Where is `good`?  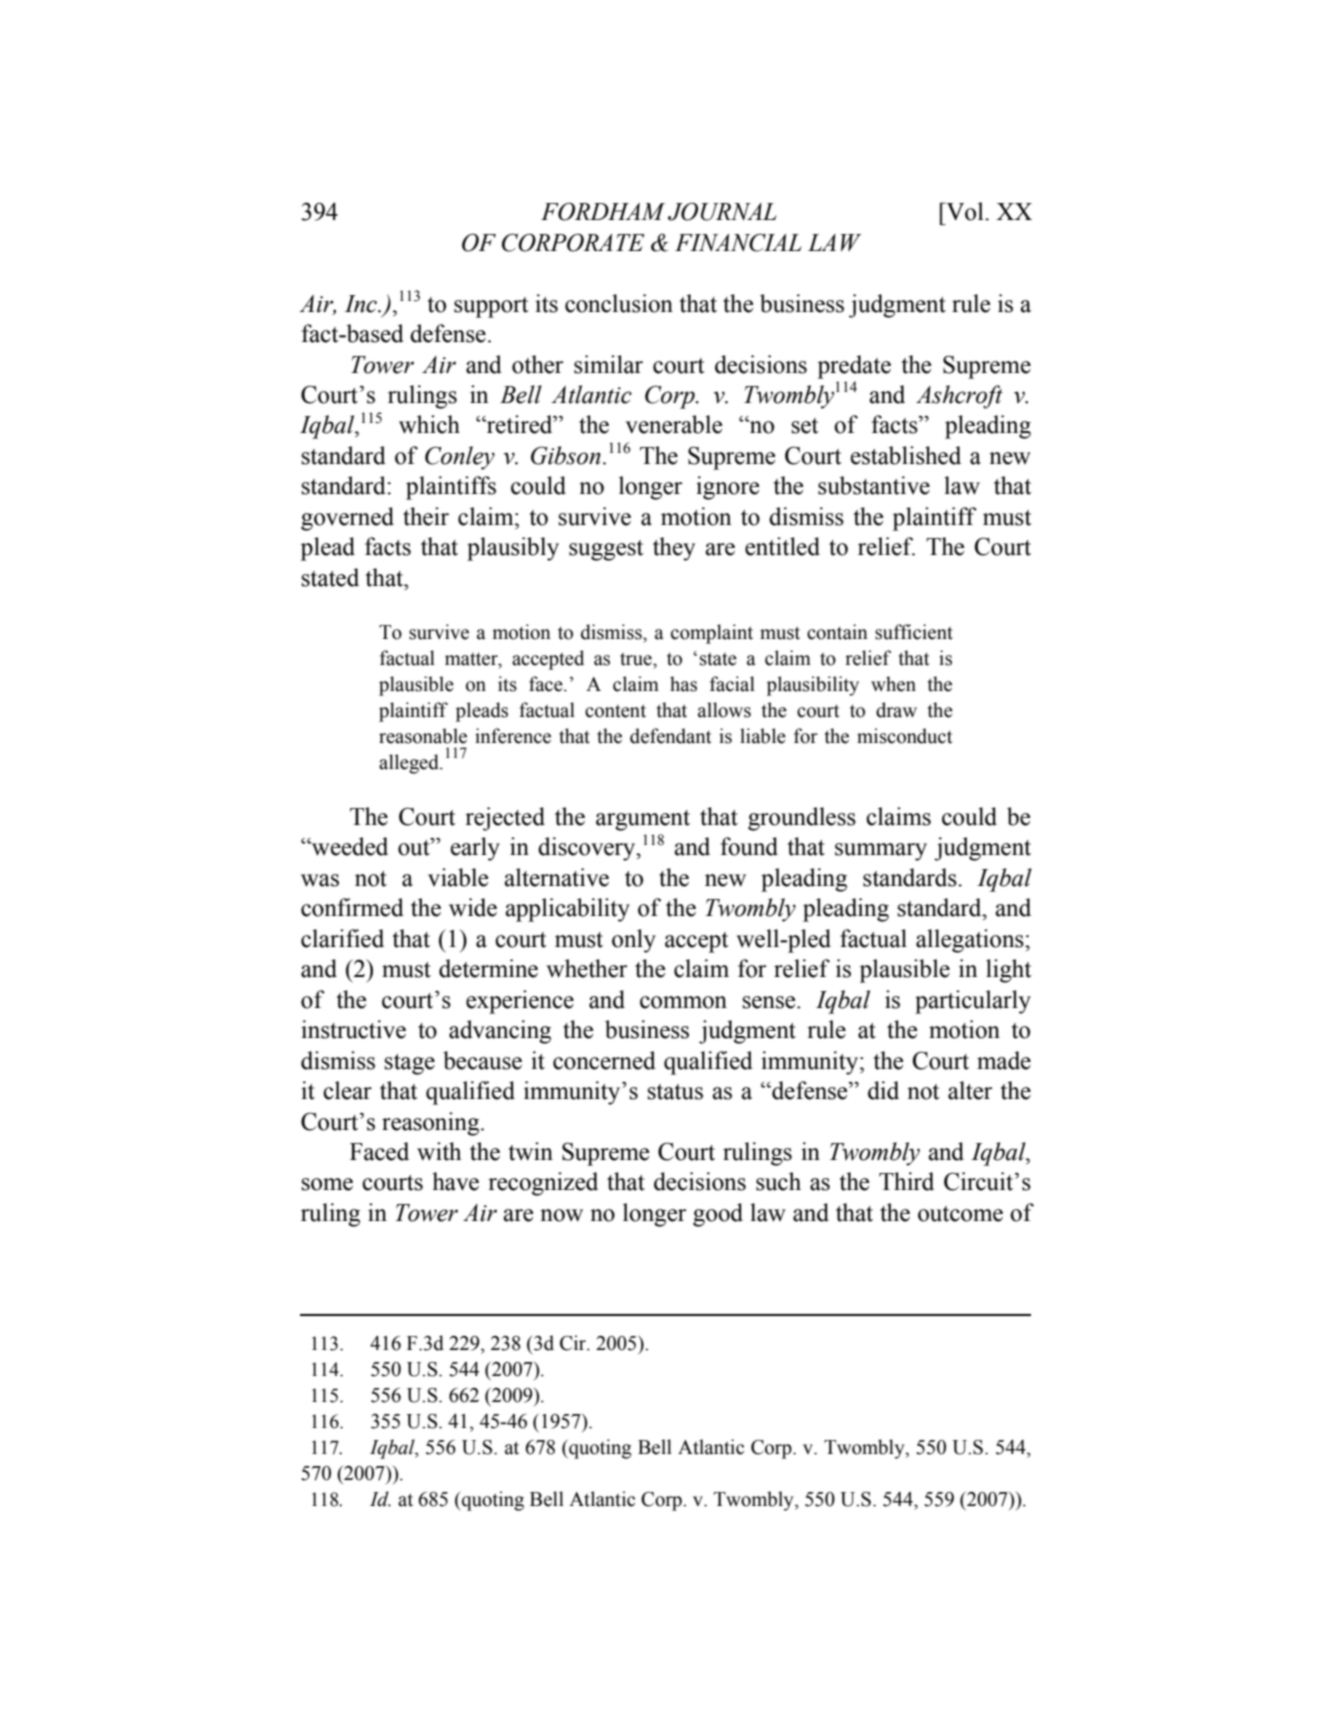
good is located at coordinates (718, 1215).
